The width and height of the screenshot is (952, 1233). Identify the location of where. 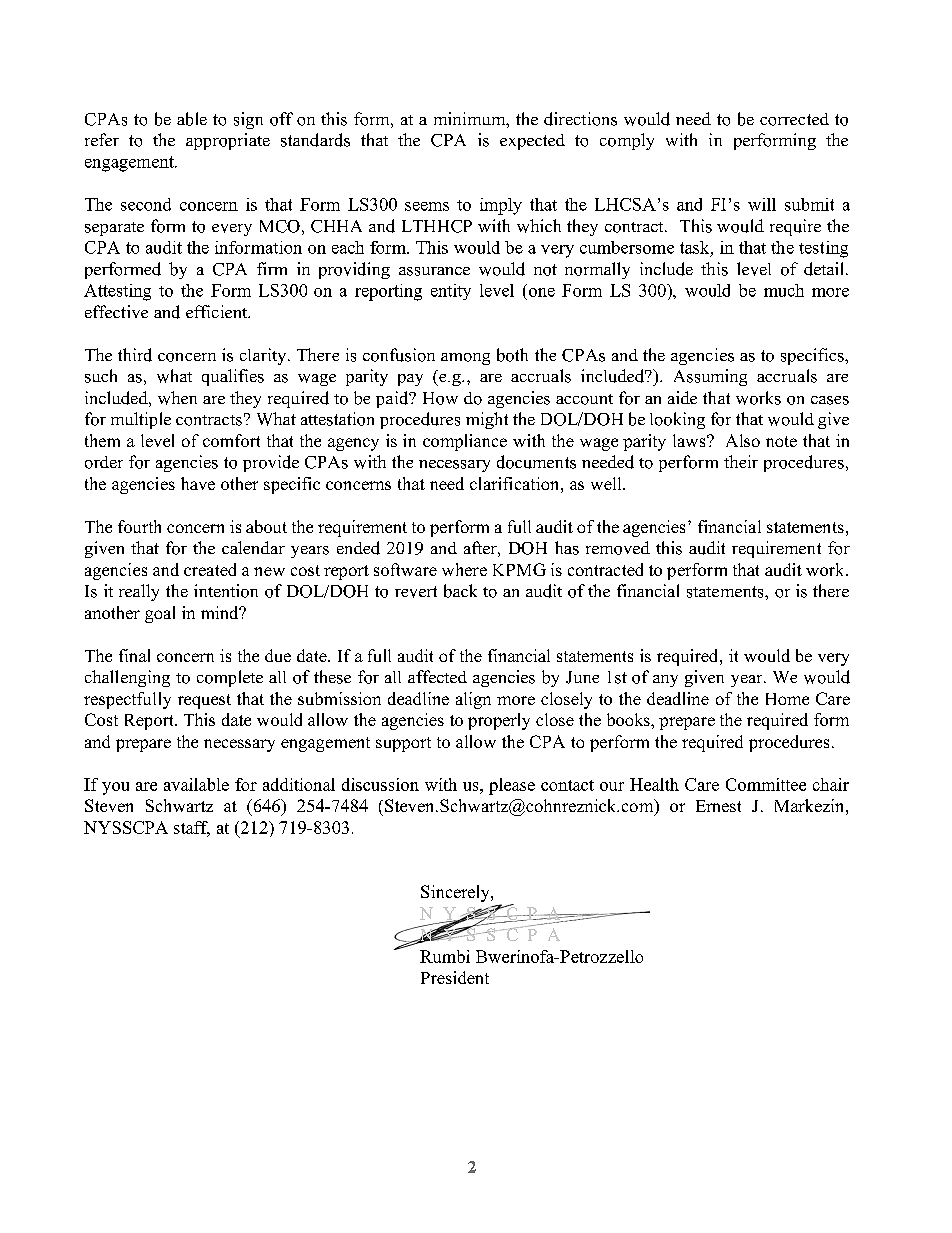
(464, 569).
